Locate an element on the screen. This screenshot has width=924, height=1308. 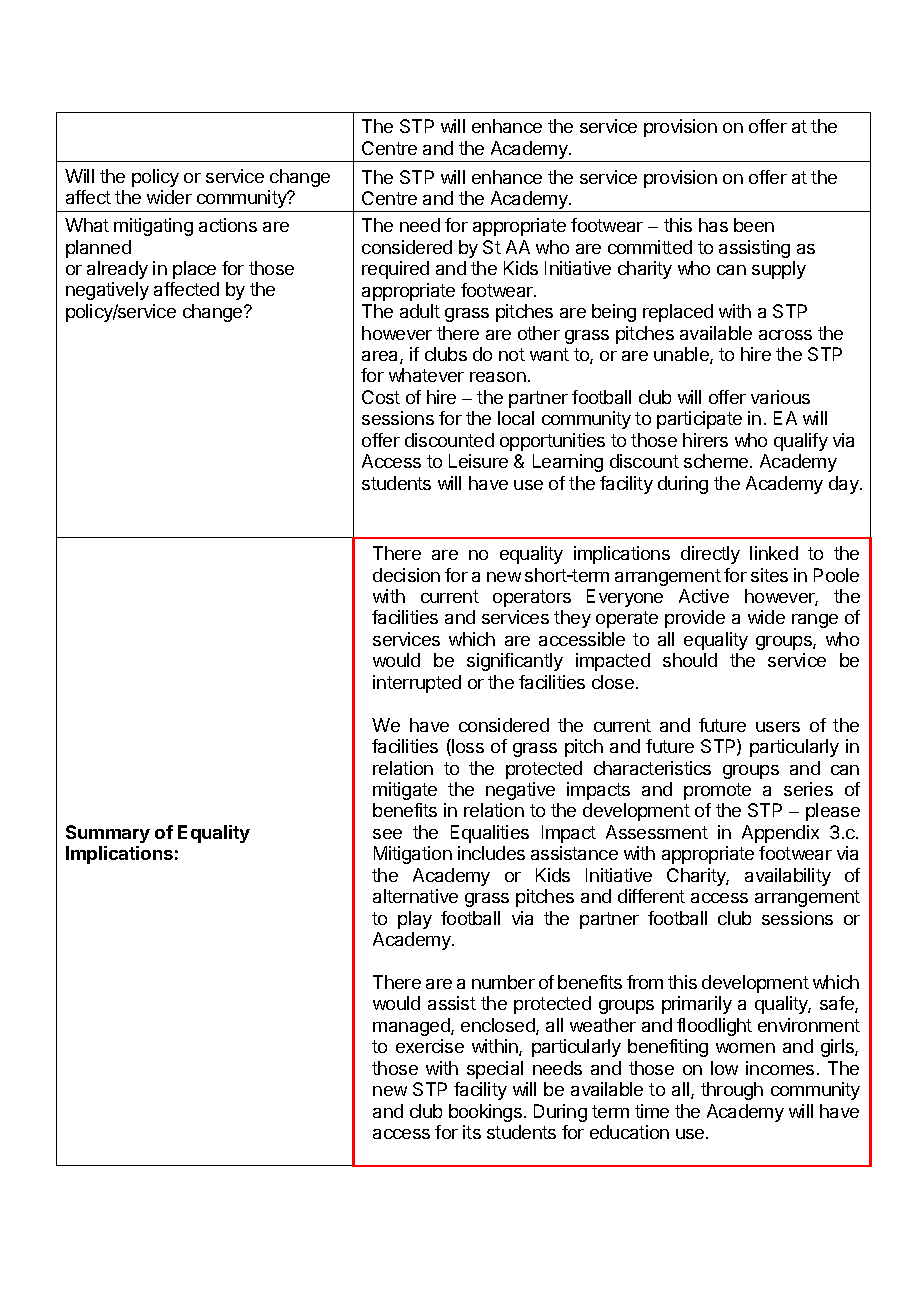
supply is located at coordinates (779, 270).
